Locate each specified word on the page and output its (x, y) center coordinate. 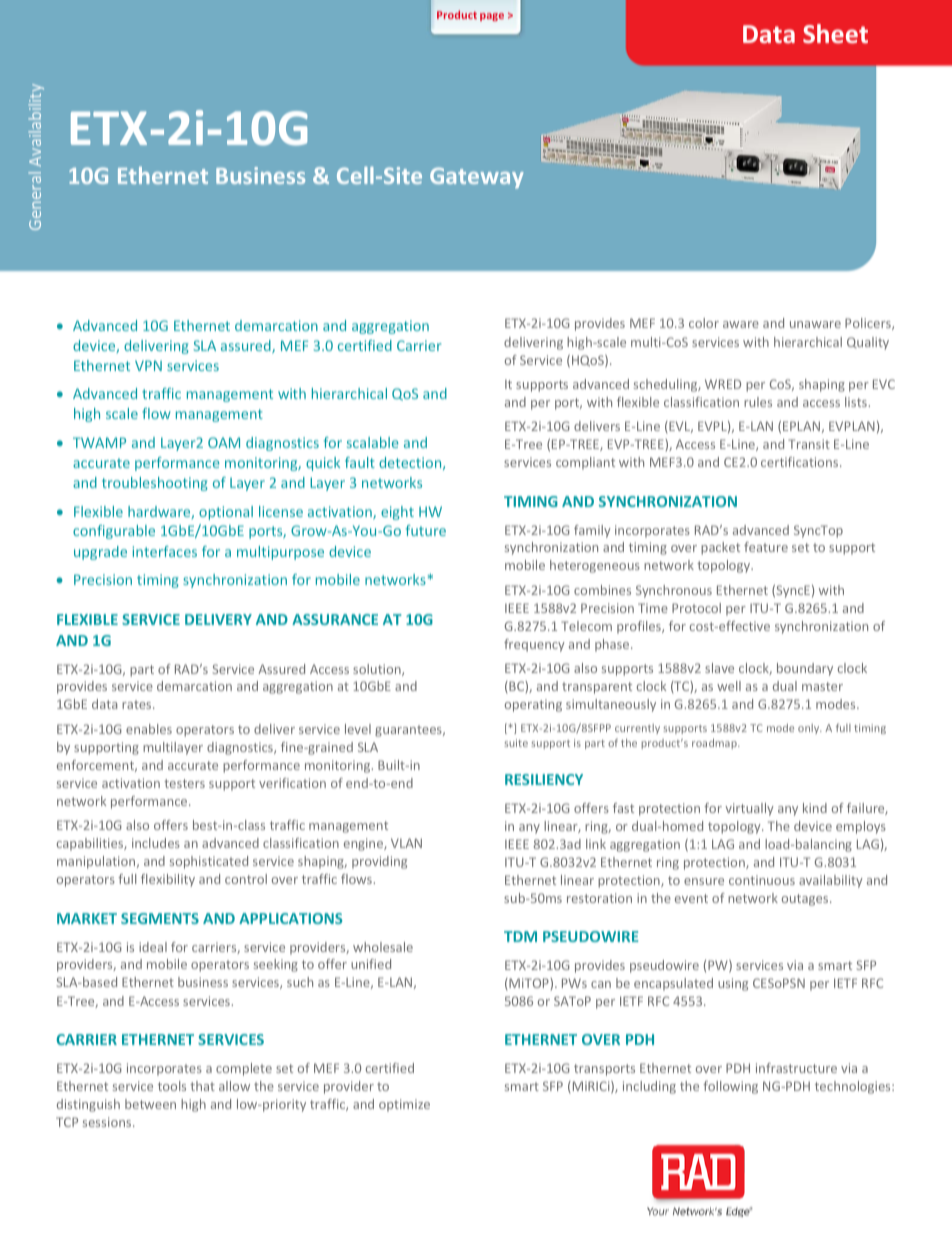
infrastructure (796, 1068)
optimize (404, 1105)
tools (172, 1086)
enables (149, 729)
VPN (148, 365)
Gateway (477, 178)
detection (411, 463)
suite (516, 743)
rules (758, 402)
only (810, 729)
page (492, 17)
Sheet (835, 33)
